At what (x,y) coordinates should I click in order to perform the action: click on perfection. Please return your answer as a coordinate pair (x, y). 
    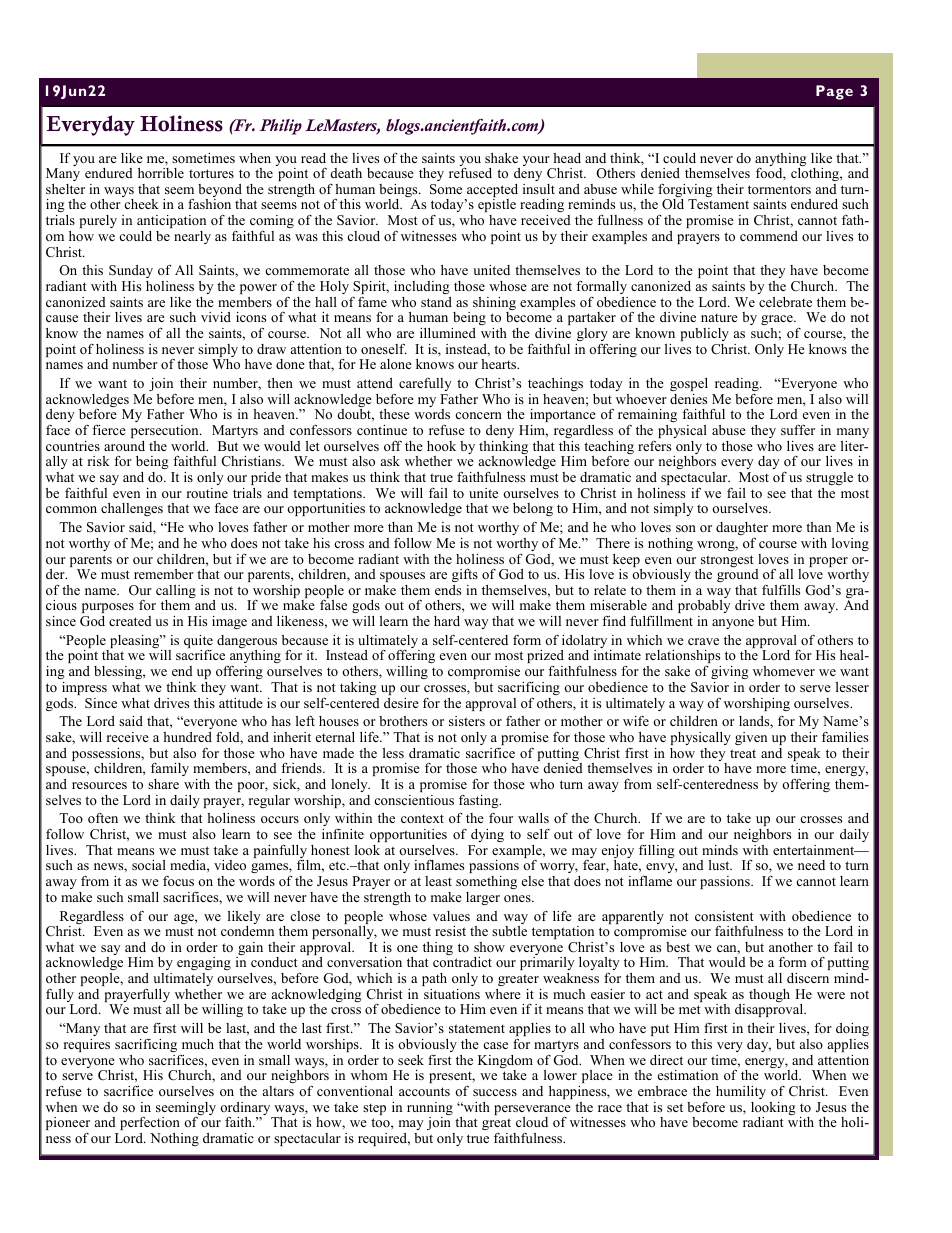
    Looking at the image, I should click on (150, 1123).
